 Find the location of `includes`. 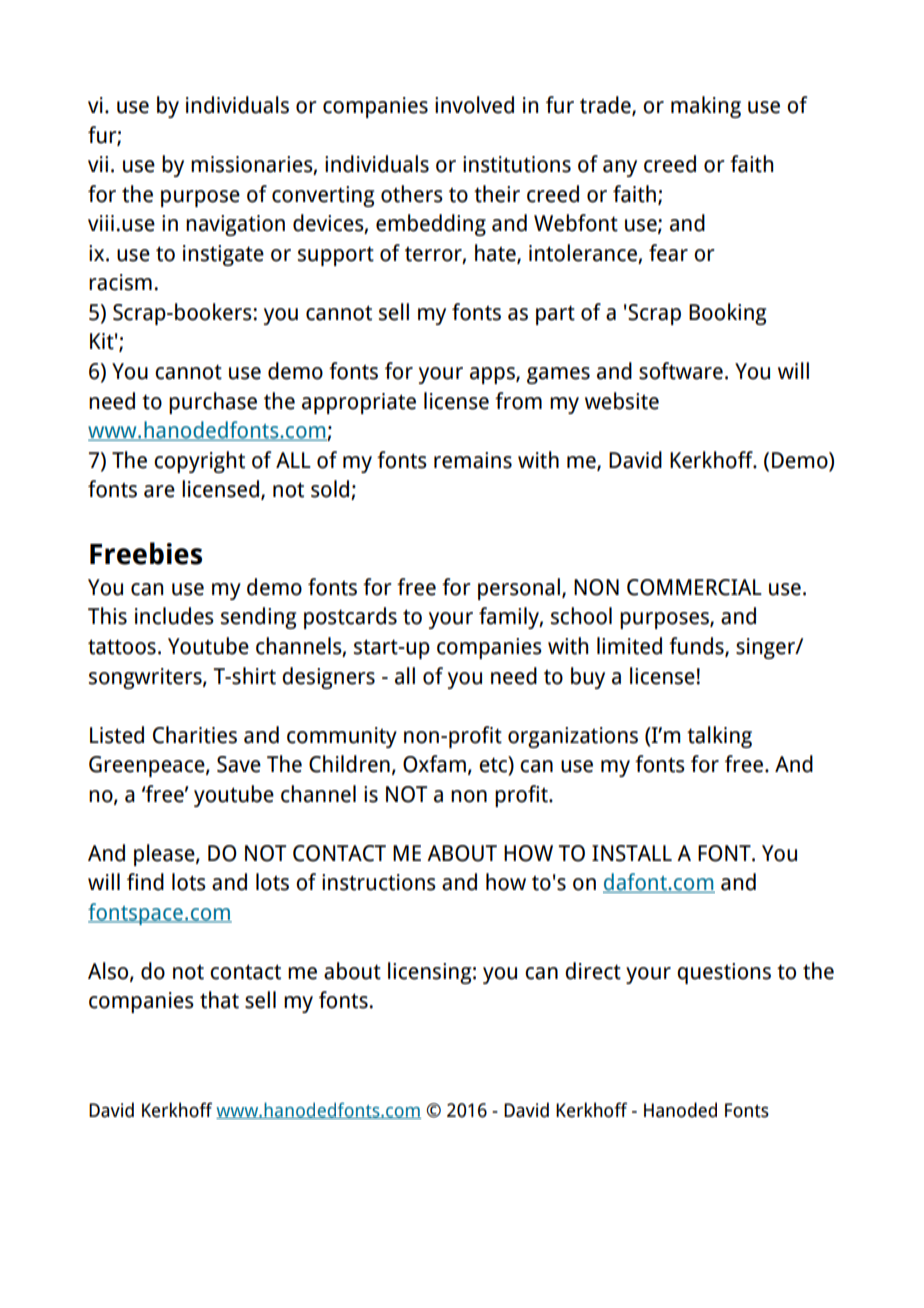

includes is located at coordinates (174, 616).
